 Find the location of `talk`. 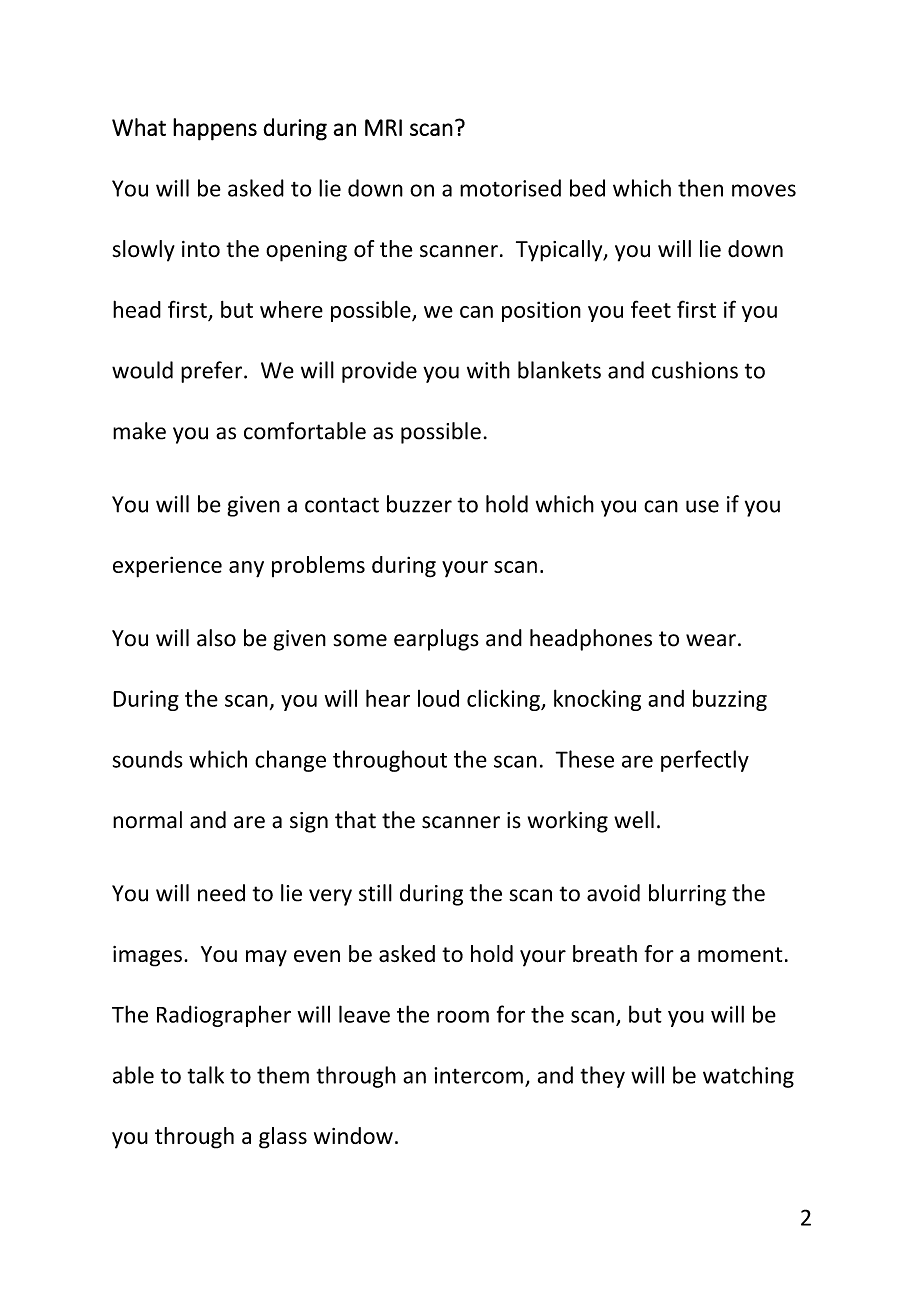

talk is located at coordinates (205, 1075).
